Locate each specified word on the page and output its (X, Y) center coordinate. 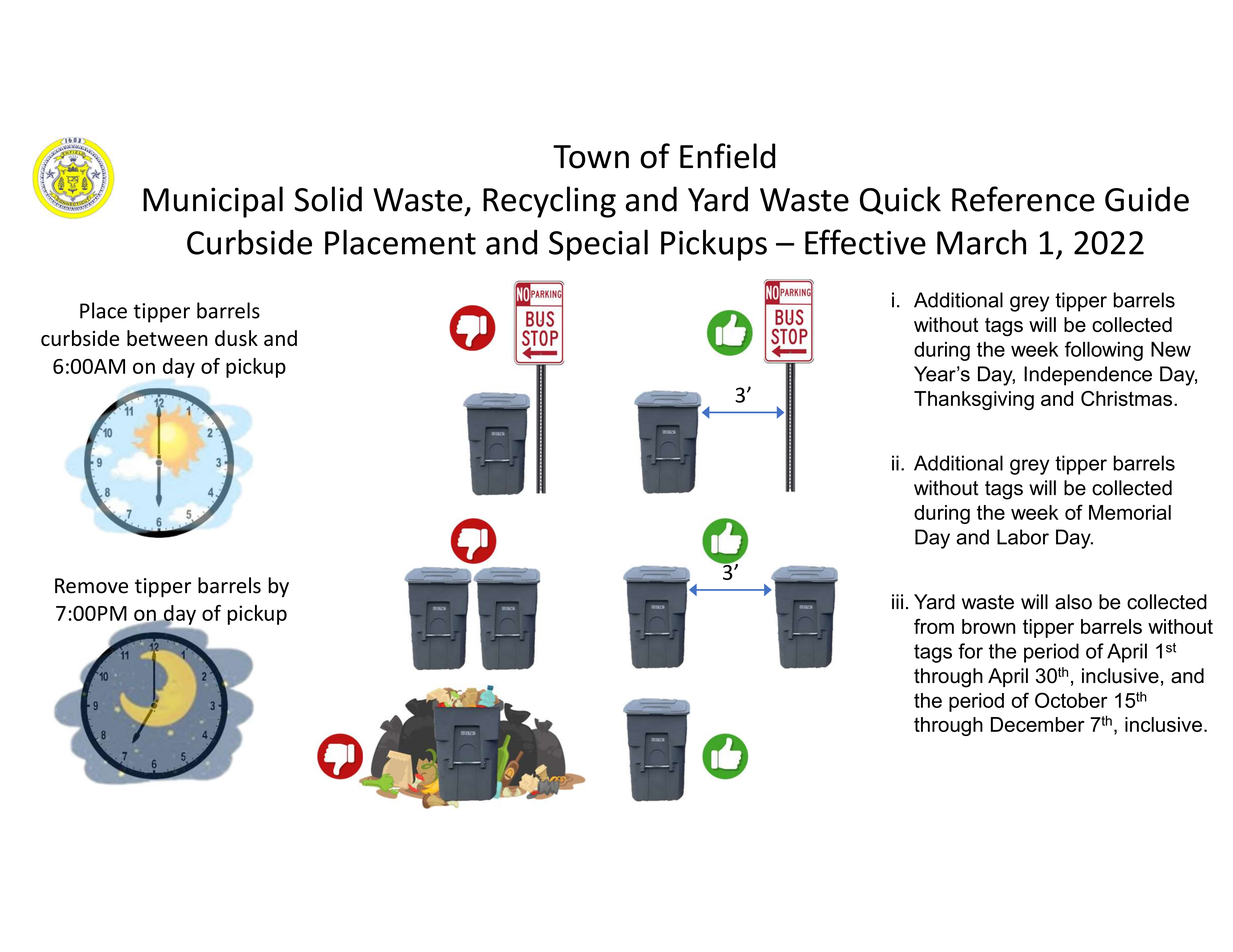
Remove (91, 586)
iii (897, 601)
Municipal (213, 202)
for (970, 651)
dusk (236, 338)
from (934, 626)
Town (591, 157)
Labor (1023, 537)
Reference (1023, 199)
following (1104, 351)
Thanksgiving (974, 400)
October (1071, 700)
